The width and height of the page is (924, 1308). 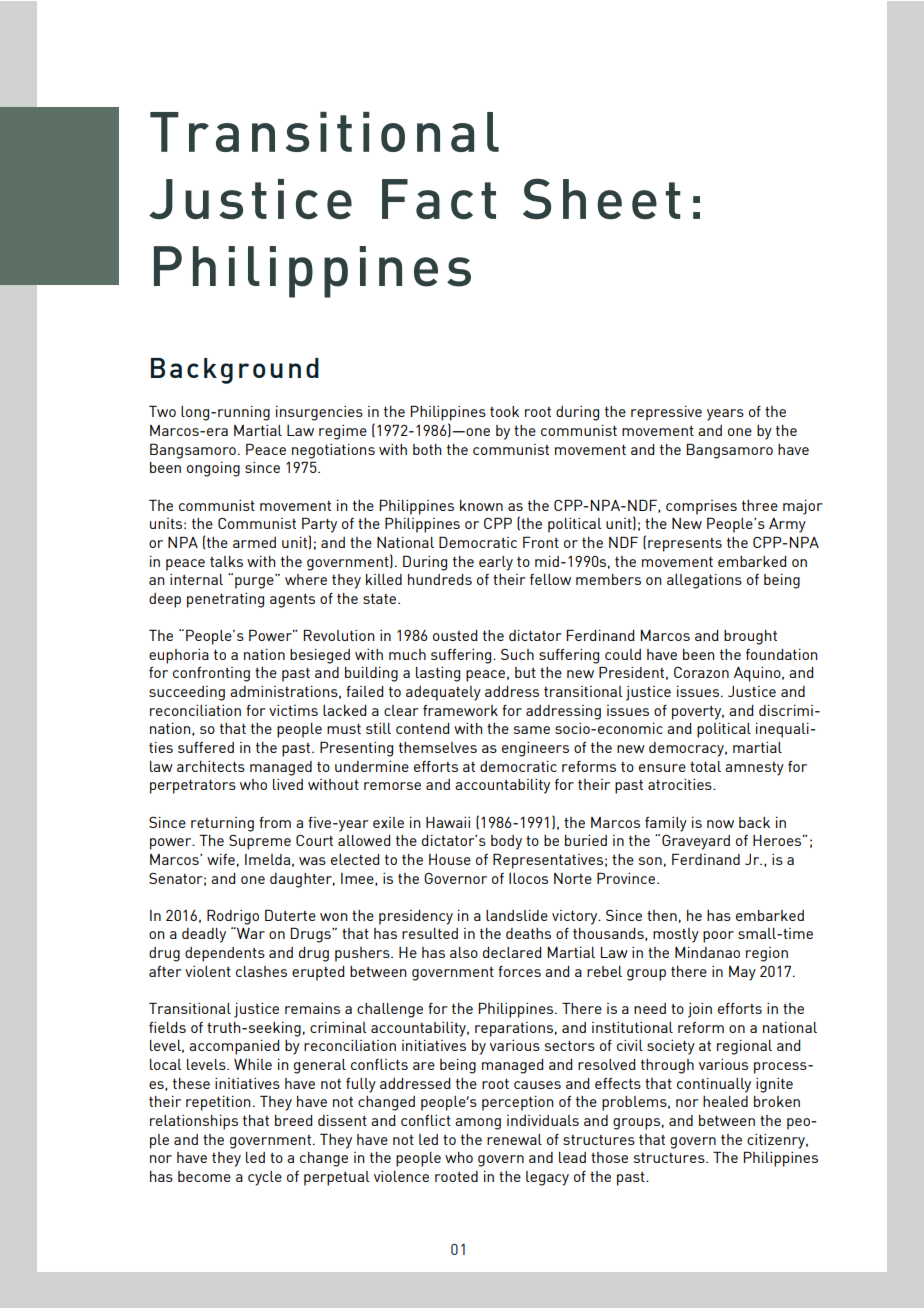 What do you see at coordinates (460, 710) in the page?
I see `framework` at bounding box center [460, 710].
